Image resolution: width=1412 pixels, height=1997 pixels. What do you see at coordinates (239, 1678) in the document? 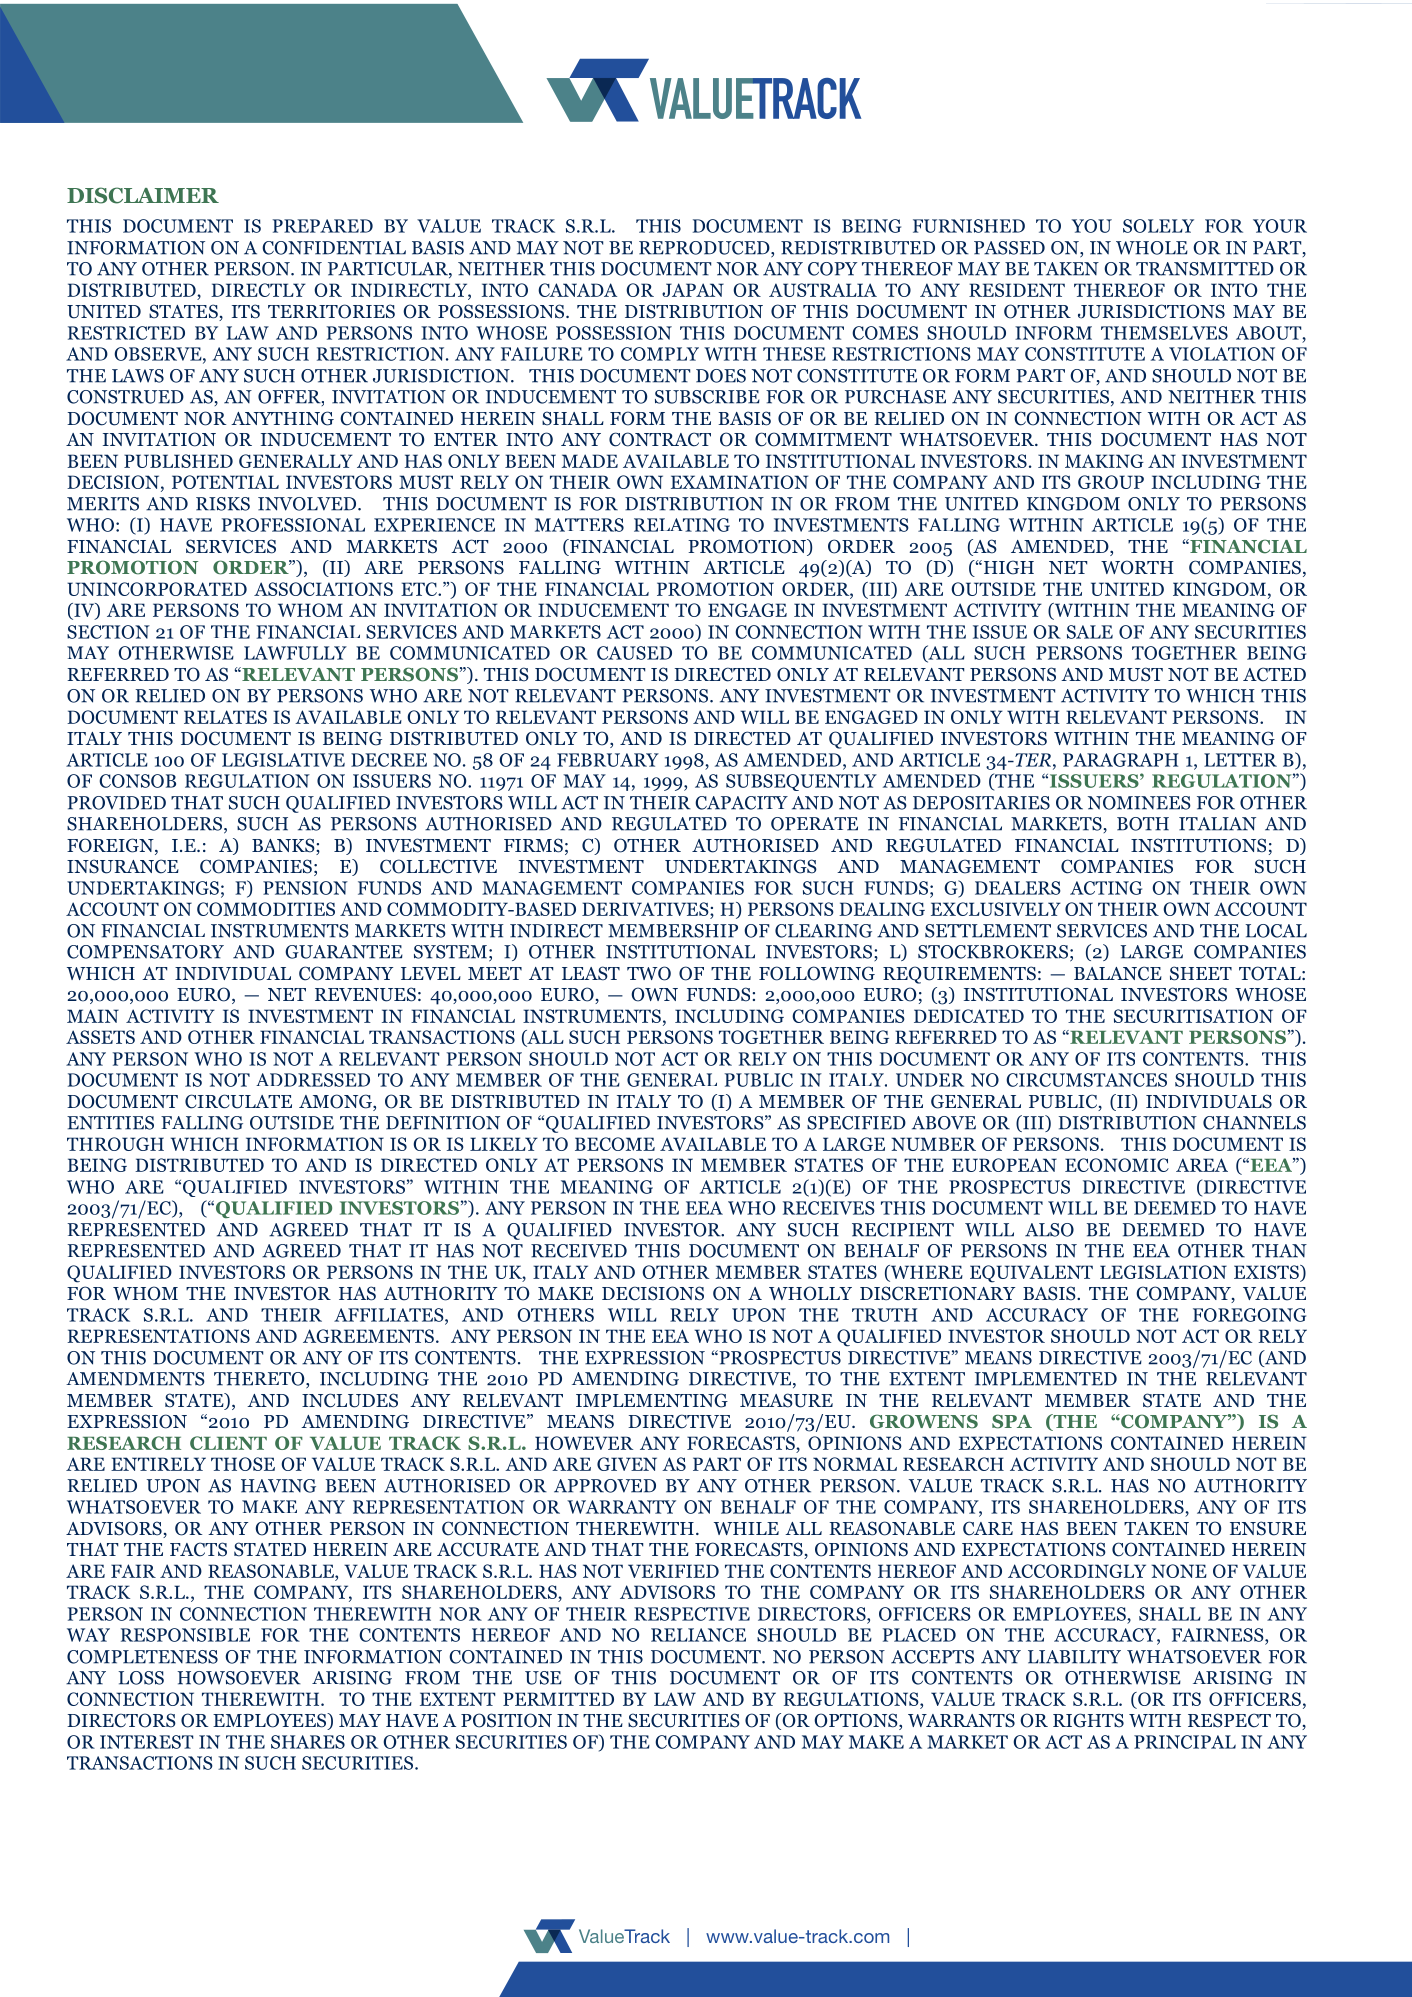
I see `HOWSOEVER` at bounding box center [239, 1678].
